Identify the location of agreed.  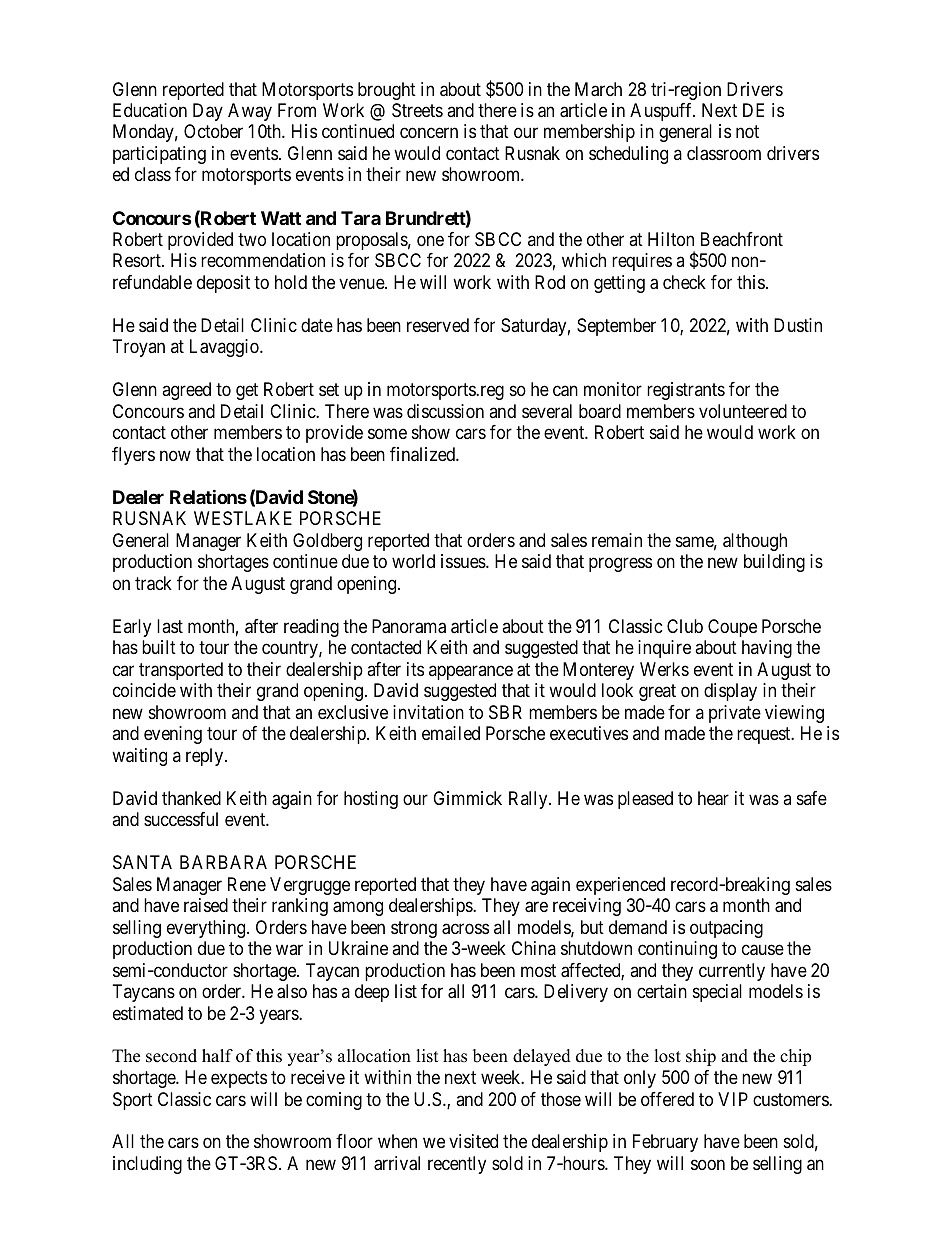
(186, 391).
